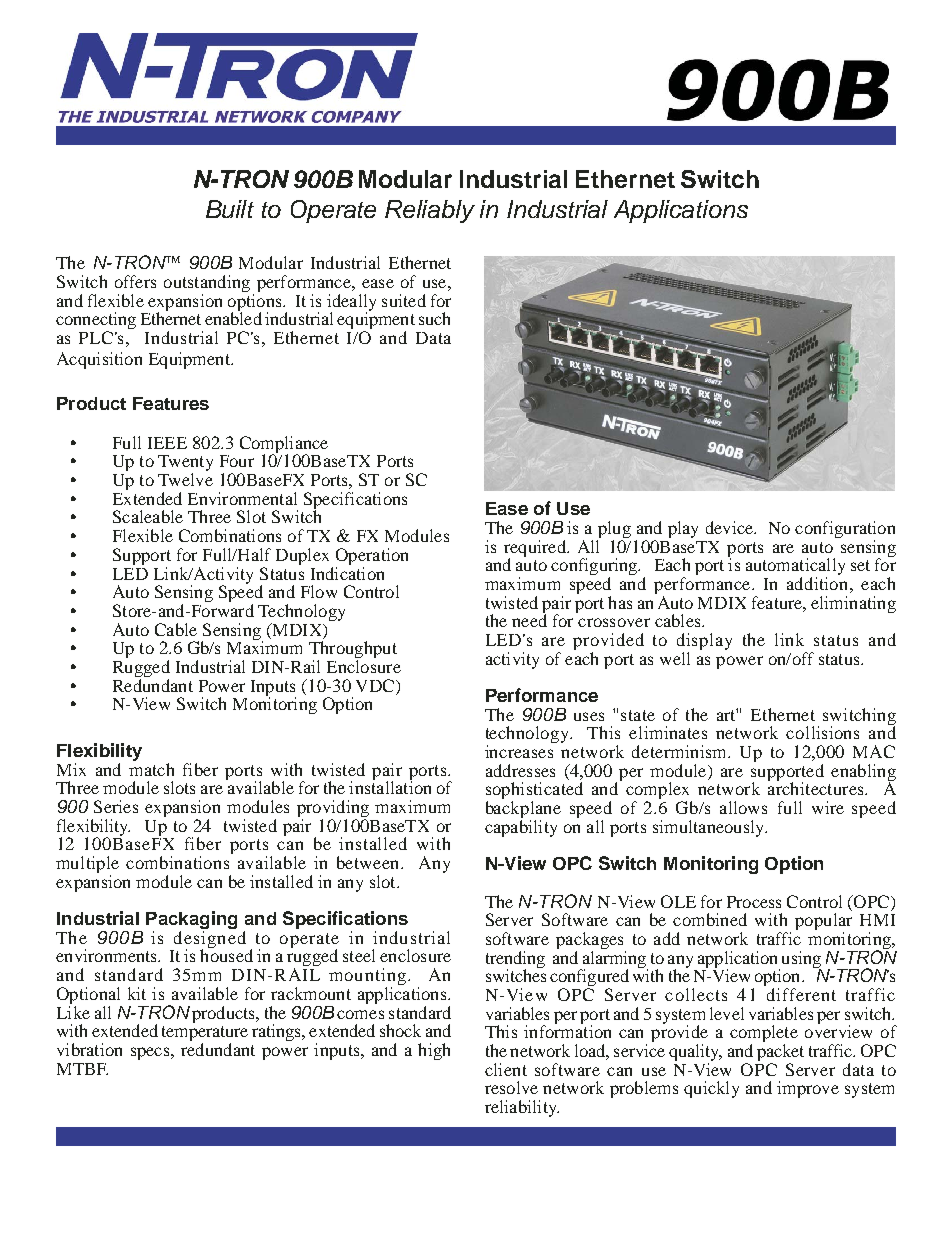  What do you see at coordinates (675, 658) in the document?
I see `well` at bounding box center [675, 658].
